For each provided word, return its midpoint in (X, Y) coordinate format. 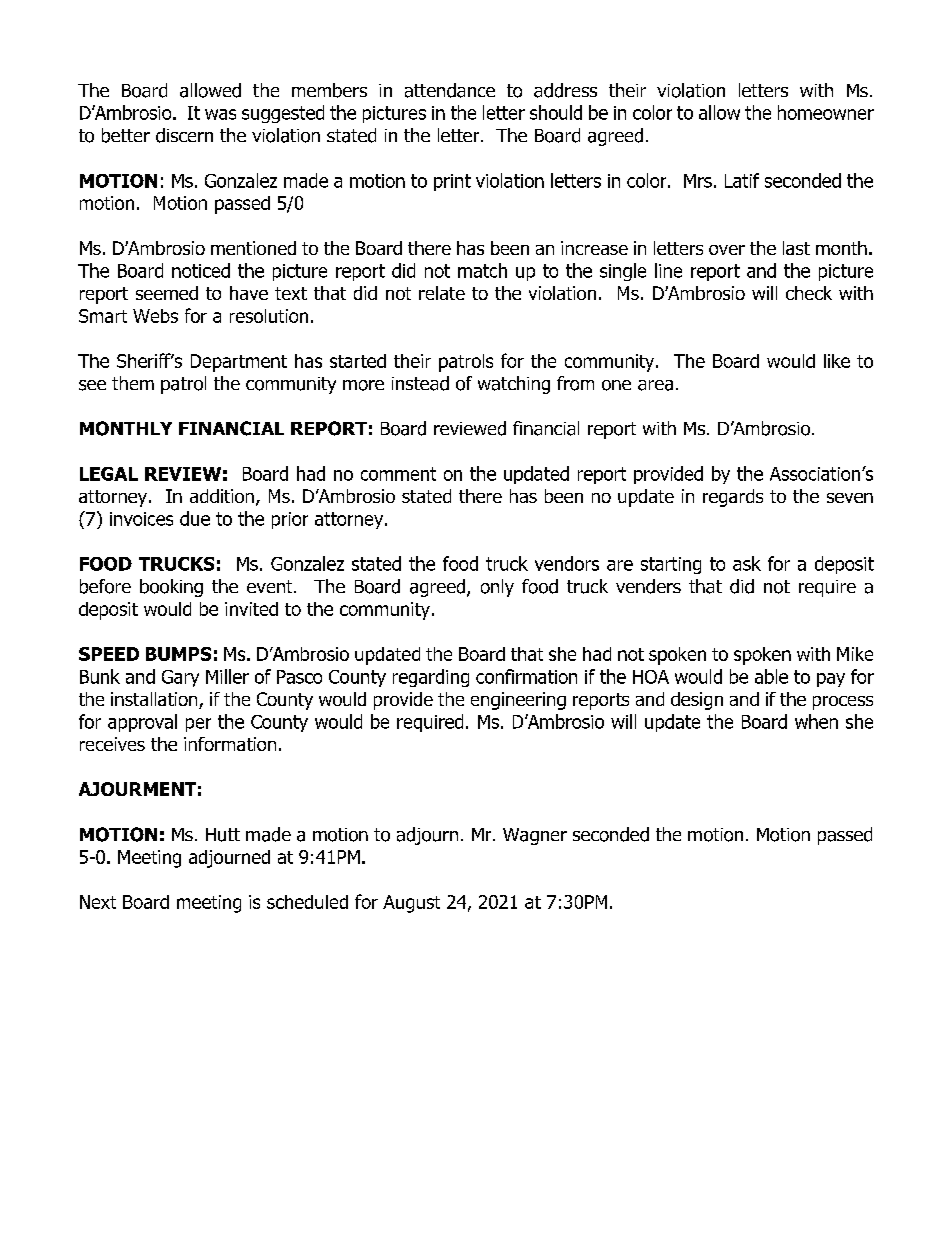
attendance (450, 90)
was (220, 114)
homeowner (826, 112)
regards (733, 498)
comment (398, 474)
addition (222, 496)
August (411, 904)
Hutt (223, 835)
